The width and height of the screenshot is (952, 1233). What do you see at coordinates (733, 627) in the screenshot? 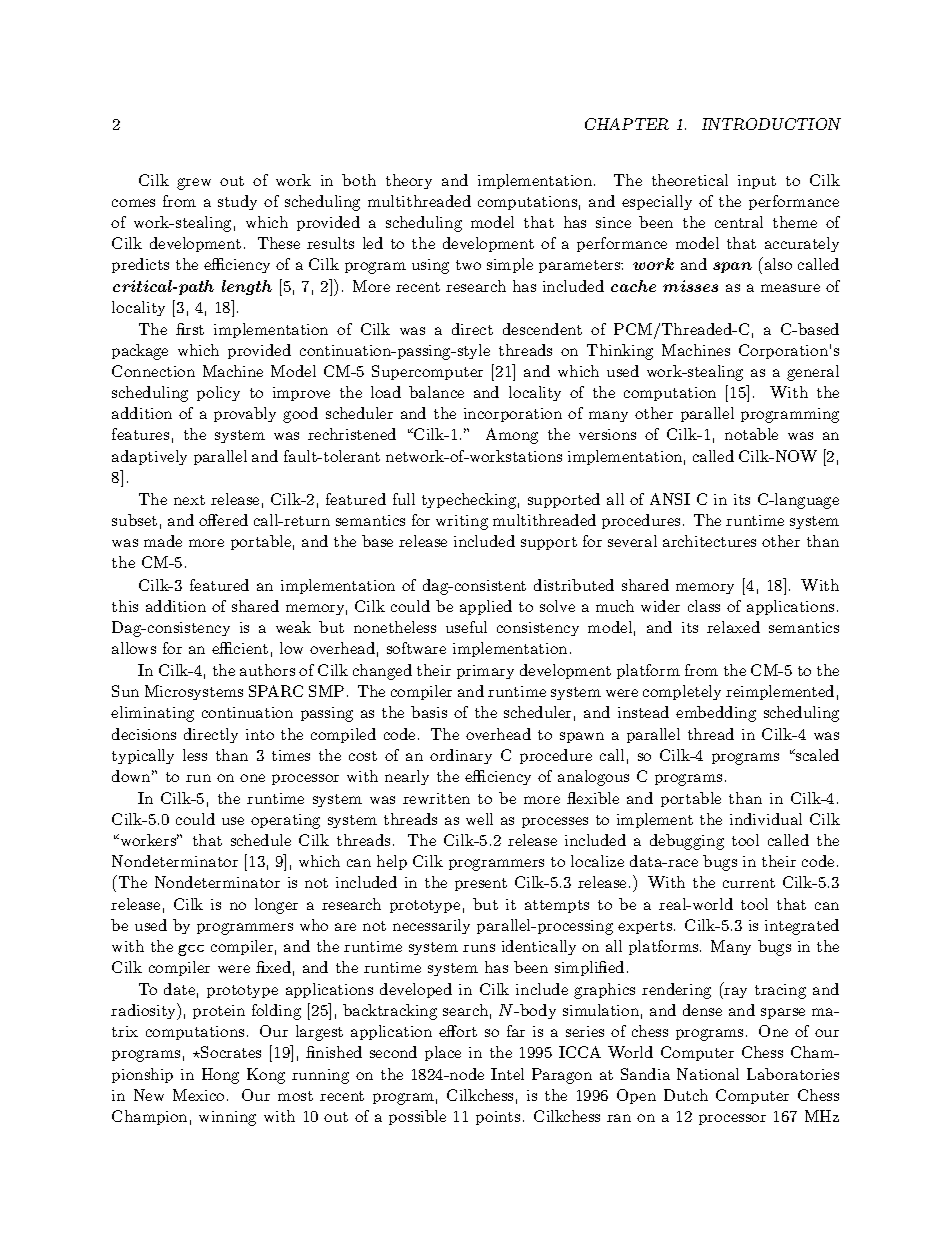
I see `relaxed` at bounding box center [733, 627].
